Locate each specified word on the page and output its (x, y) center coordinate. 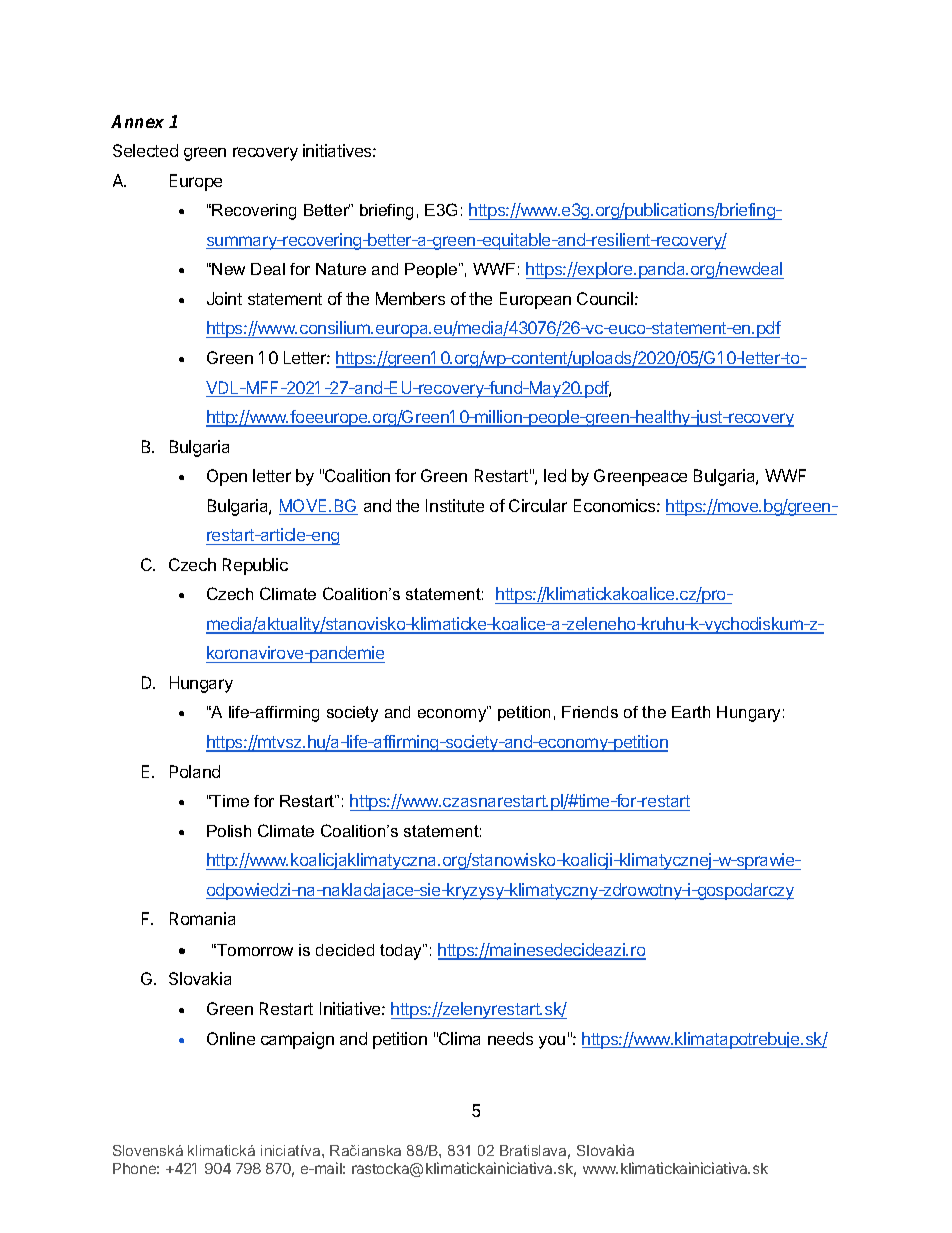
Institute (455, 505)
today (402, 952)
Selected (145, 150)
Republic (255, 566)
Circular (538, 505)
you (552, 1042)
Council (605, 298)
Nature (341, 269)
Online (231, 1038)
